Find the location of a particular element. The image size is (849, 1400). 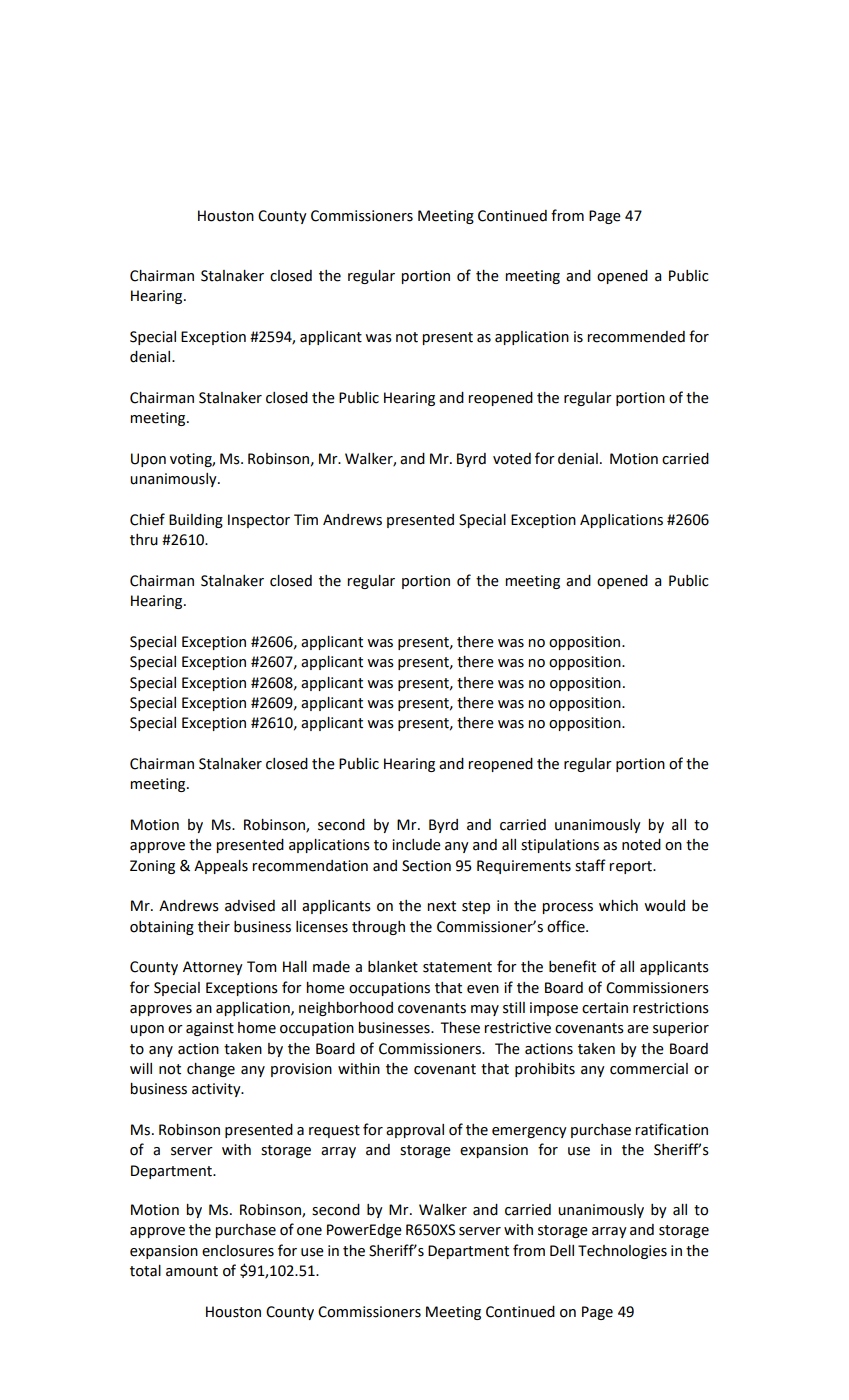

against is located at coordinates (210, 1029).
